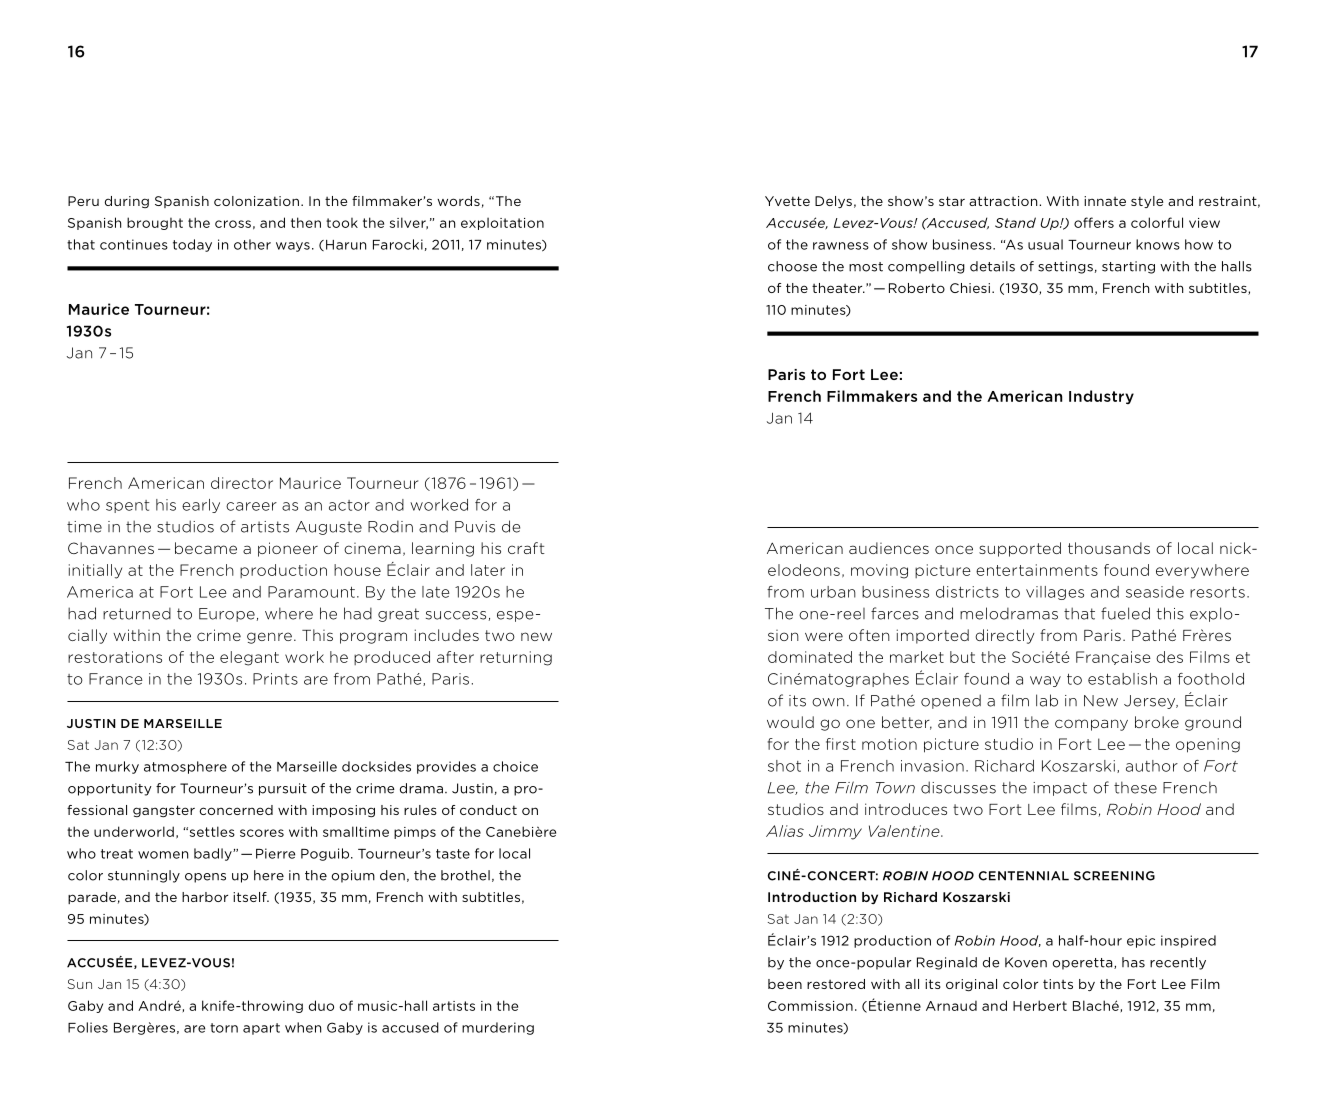  I want to click on theater, so click(838, 288).
